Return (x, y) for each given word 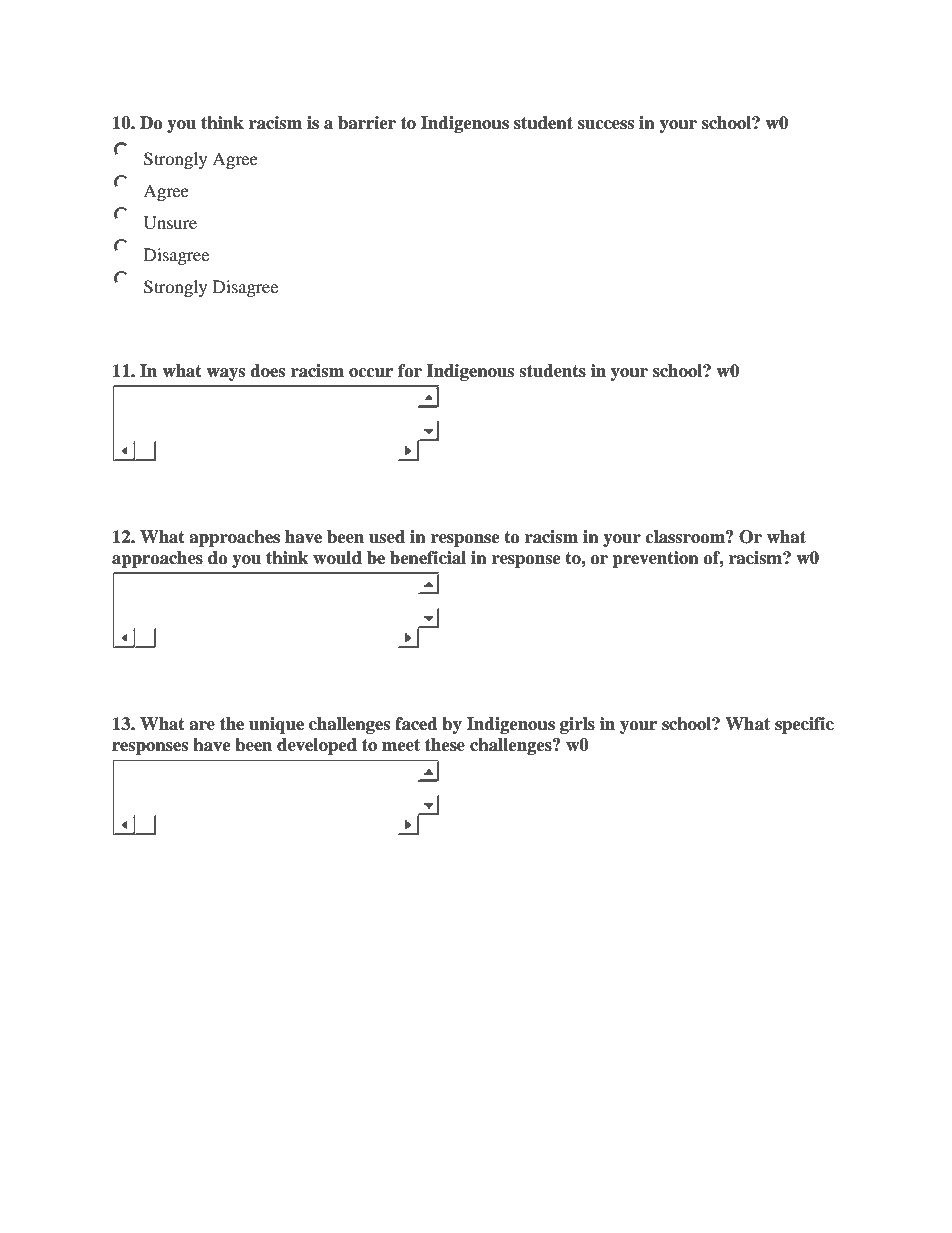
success (606, 125)
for (410, 371)
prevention (655, 559)
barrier (367, 123)
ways (225, 374)
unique (276, 725)
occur (371, 373)
